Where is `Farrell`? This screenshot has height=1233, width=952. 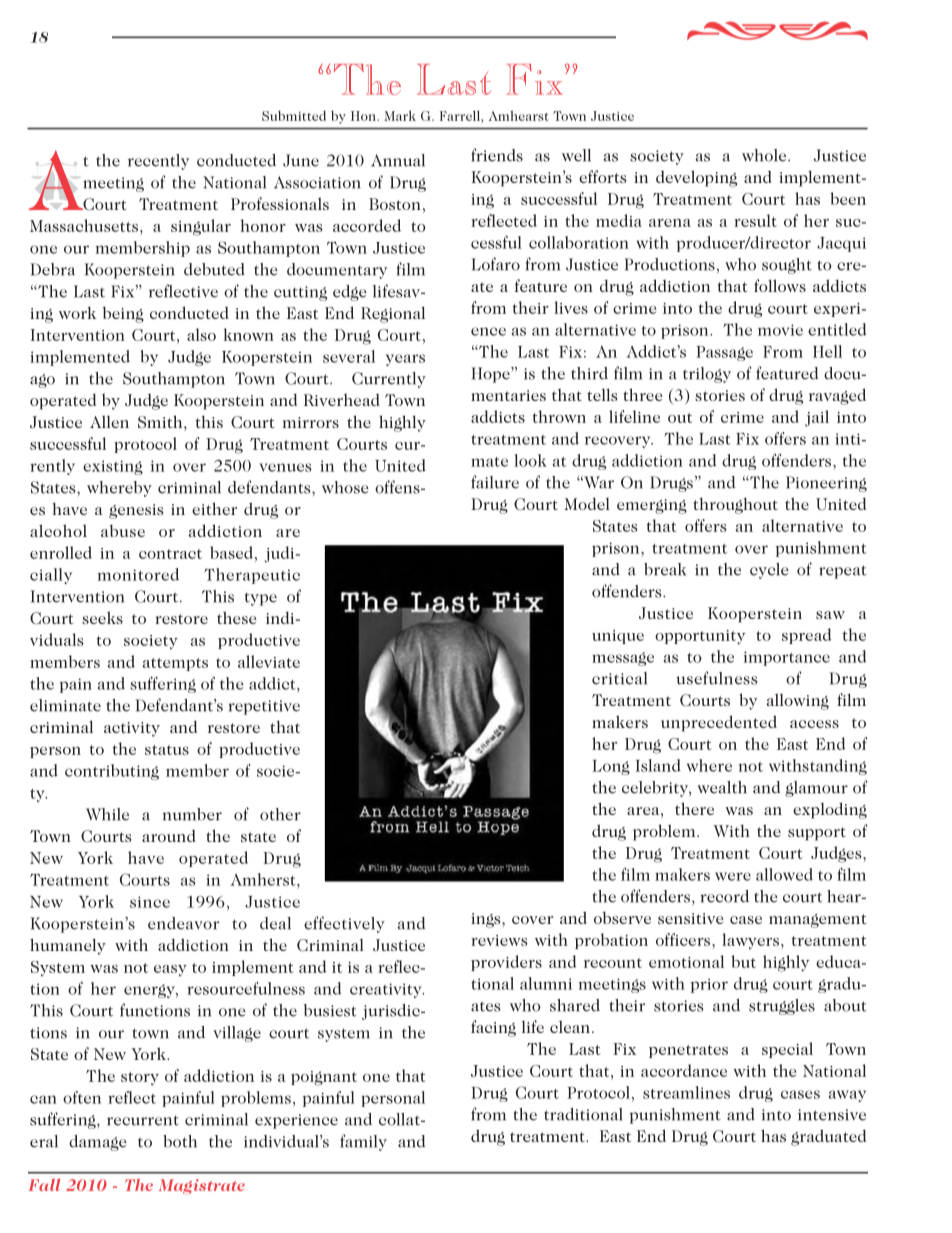
Farrell is located at coordinates (461, 115).
